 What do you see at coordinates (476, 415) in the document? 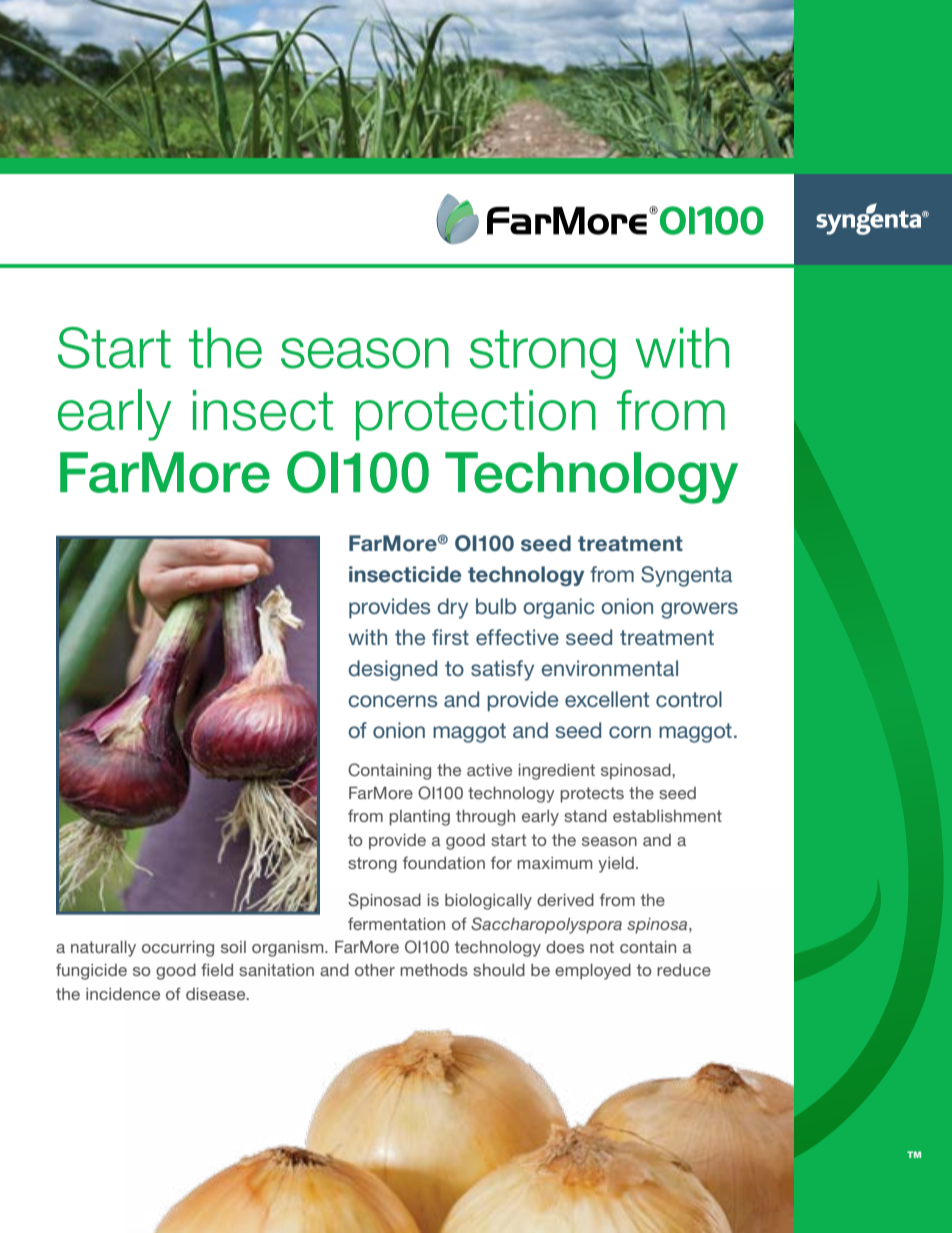
I see `protection` at bounding box center [476, 415].
